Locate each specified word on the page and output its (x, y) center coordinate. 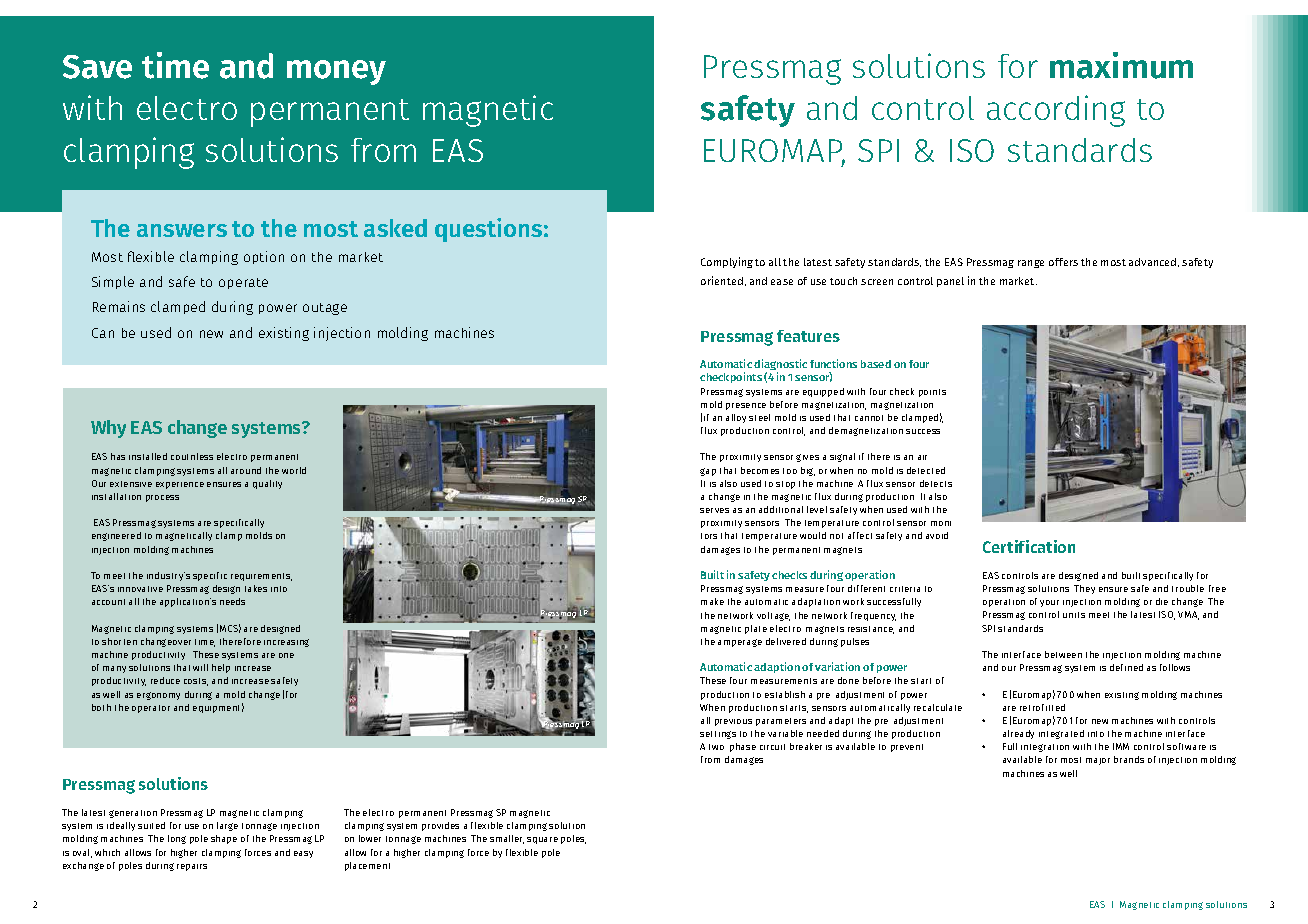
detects (936, 483)
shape (224, 839)
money (336, 72)
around (246, 470)
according (1056, 111)
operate (243, 283)
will (200, 667)
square (542, 840)
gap (708, 472)
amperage (740, 643)
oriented (722, 280)
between (1063, 654)
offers (1063, 262)
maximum (1121, 65)
